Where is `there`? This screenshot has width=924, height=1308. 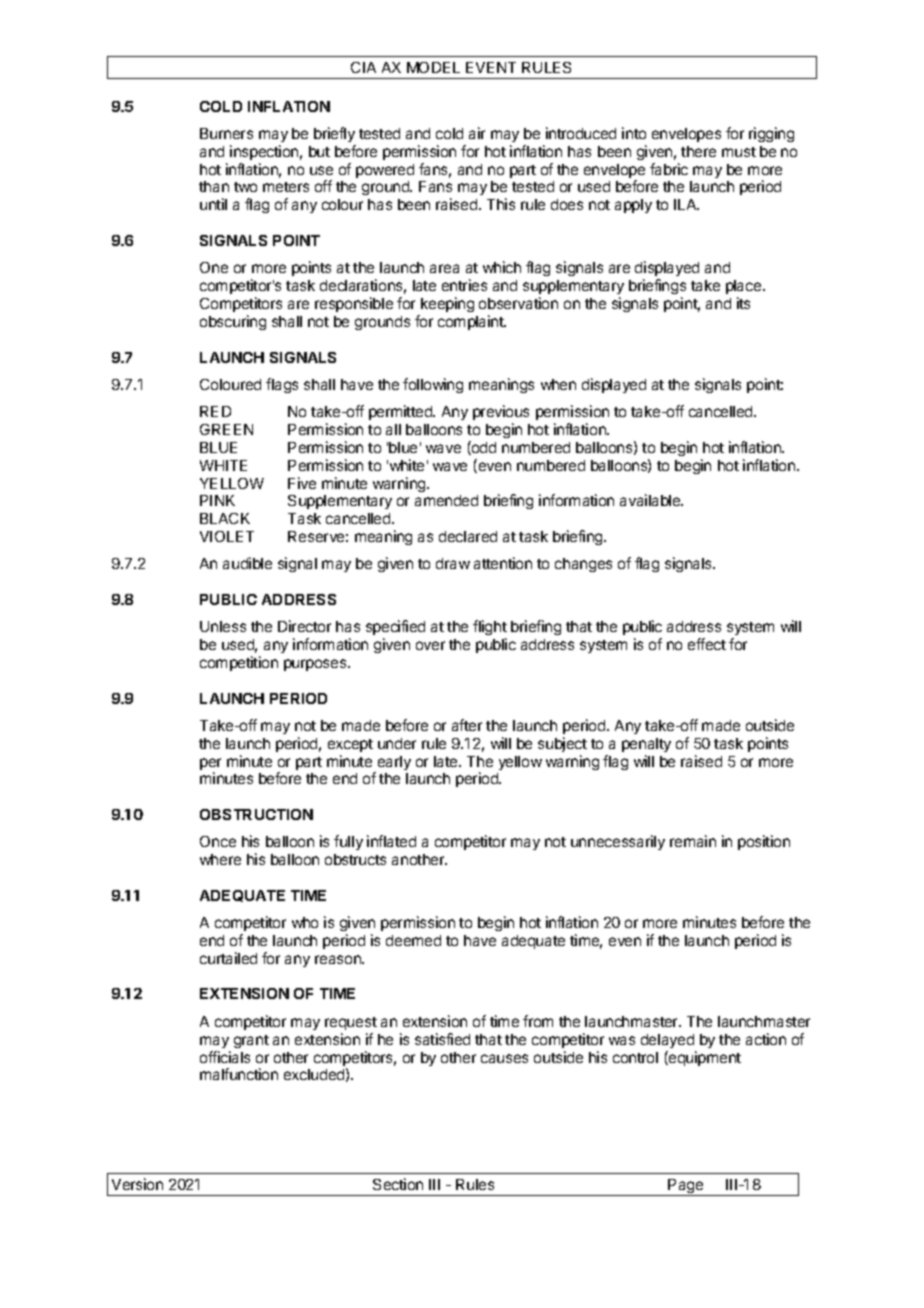 there is located at coordinates (698, 151).
